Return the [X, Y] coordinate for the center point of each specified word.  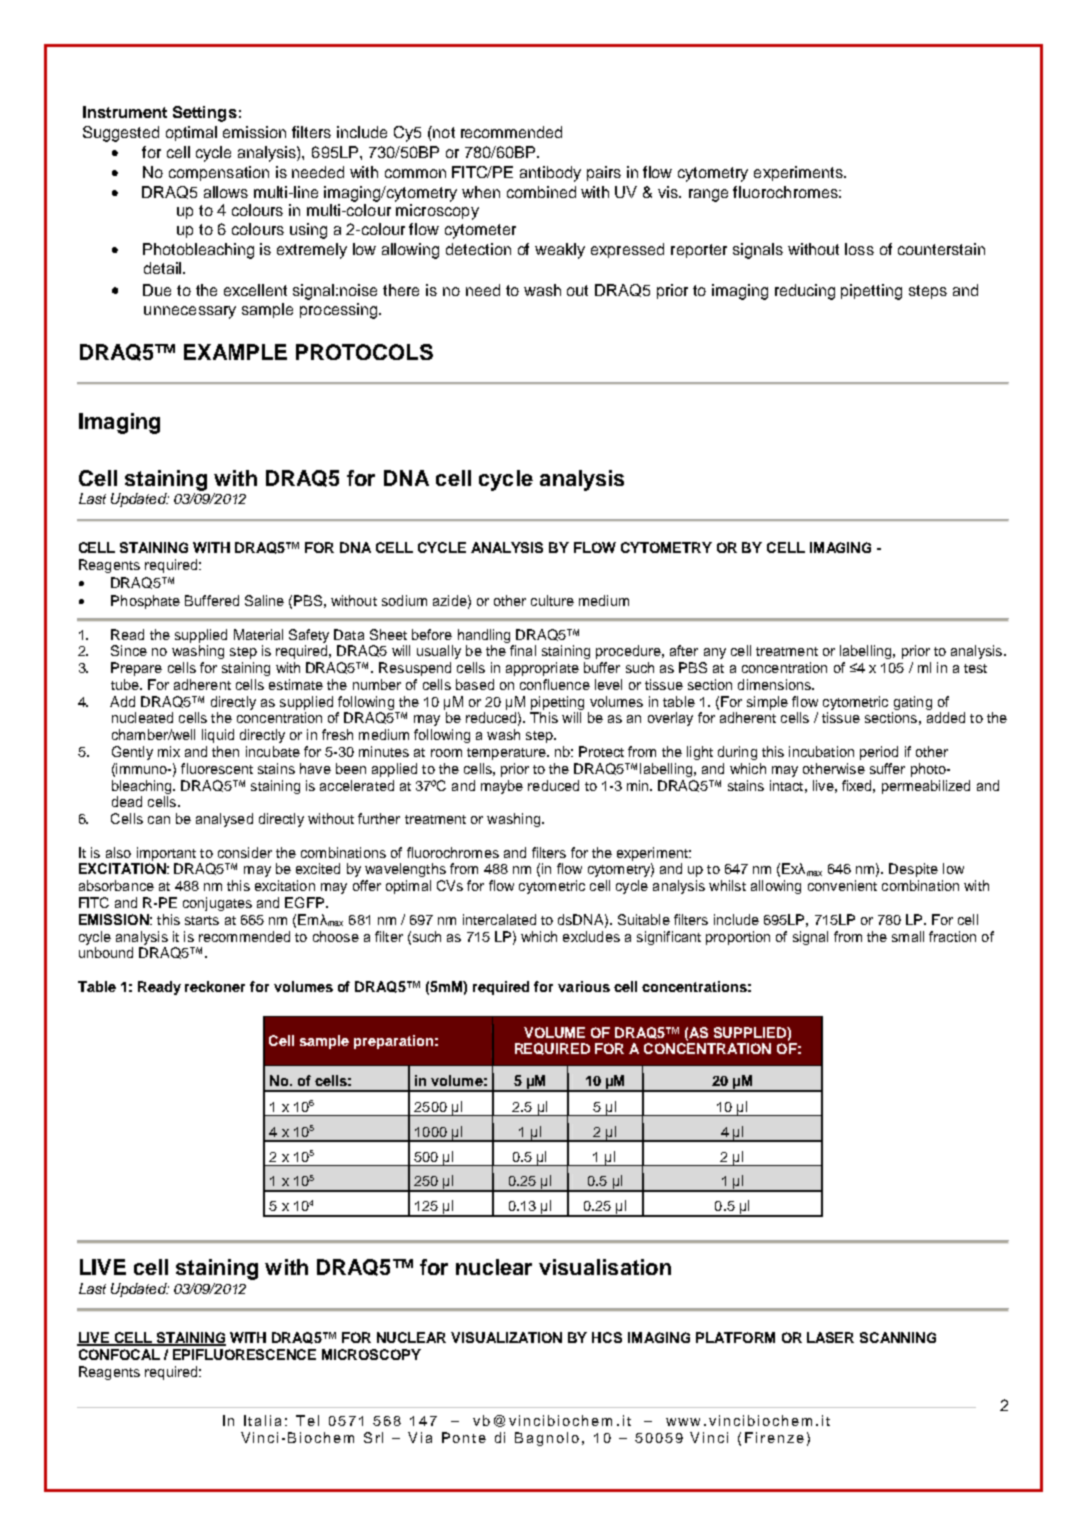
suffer [887, 768]
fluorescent [217, 768]
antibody [550, 174]
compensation [219, 173]
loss [859, 249]
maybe [502, 787]
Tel [307, 1420]
